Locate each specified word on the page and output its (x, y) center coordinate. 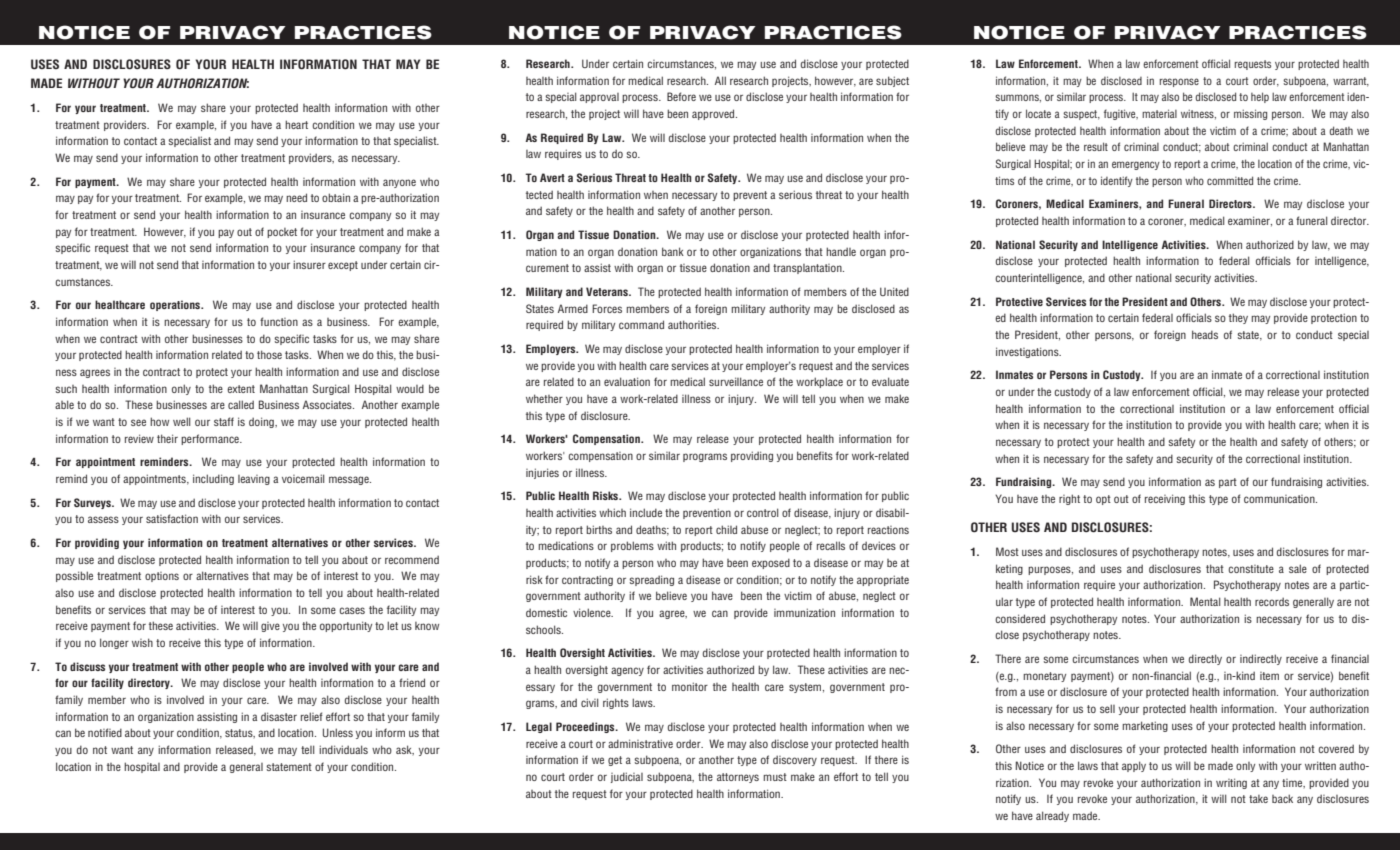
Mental (1205, 601)
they (1238, 318)
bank (673, 251)
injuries (542, 473)
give (270, 627)
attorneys (738, 778)
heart (296, 124)
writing (1231, 783)
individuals (343, 749)
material (1159, 113)
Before (681, 96)
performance (211, 439)
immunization (804, 612)
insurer (309, 264)
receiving (1165, 499)
